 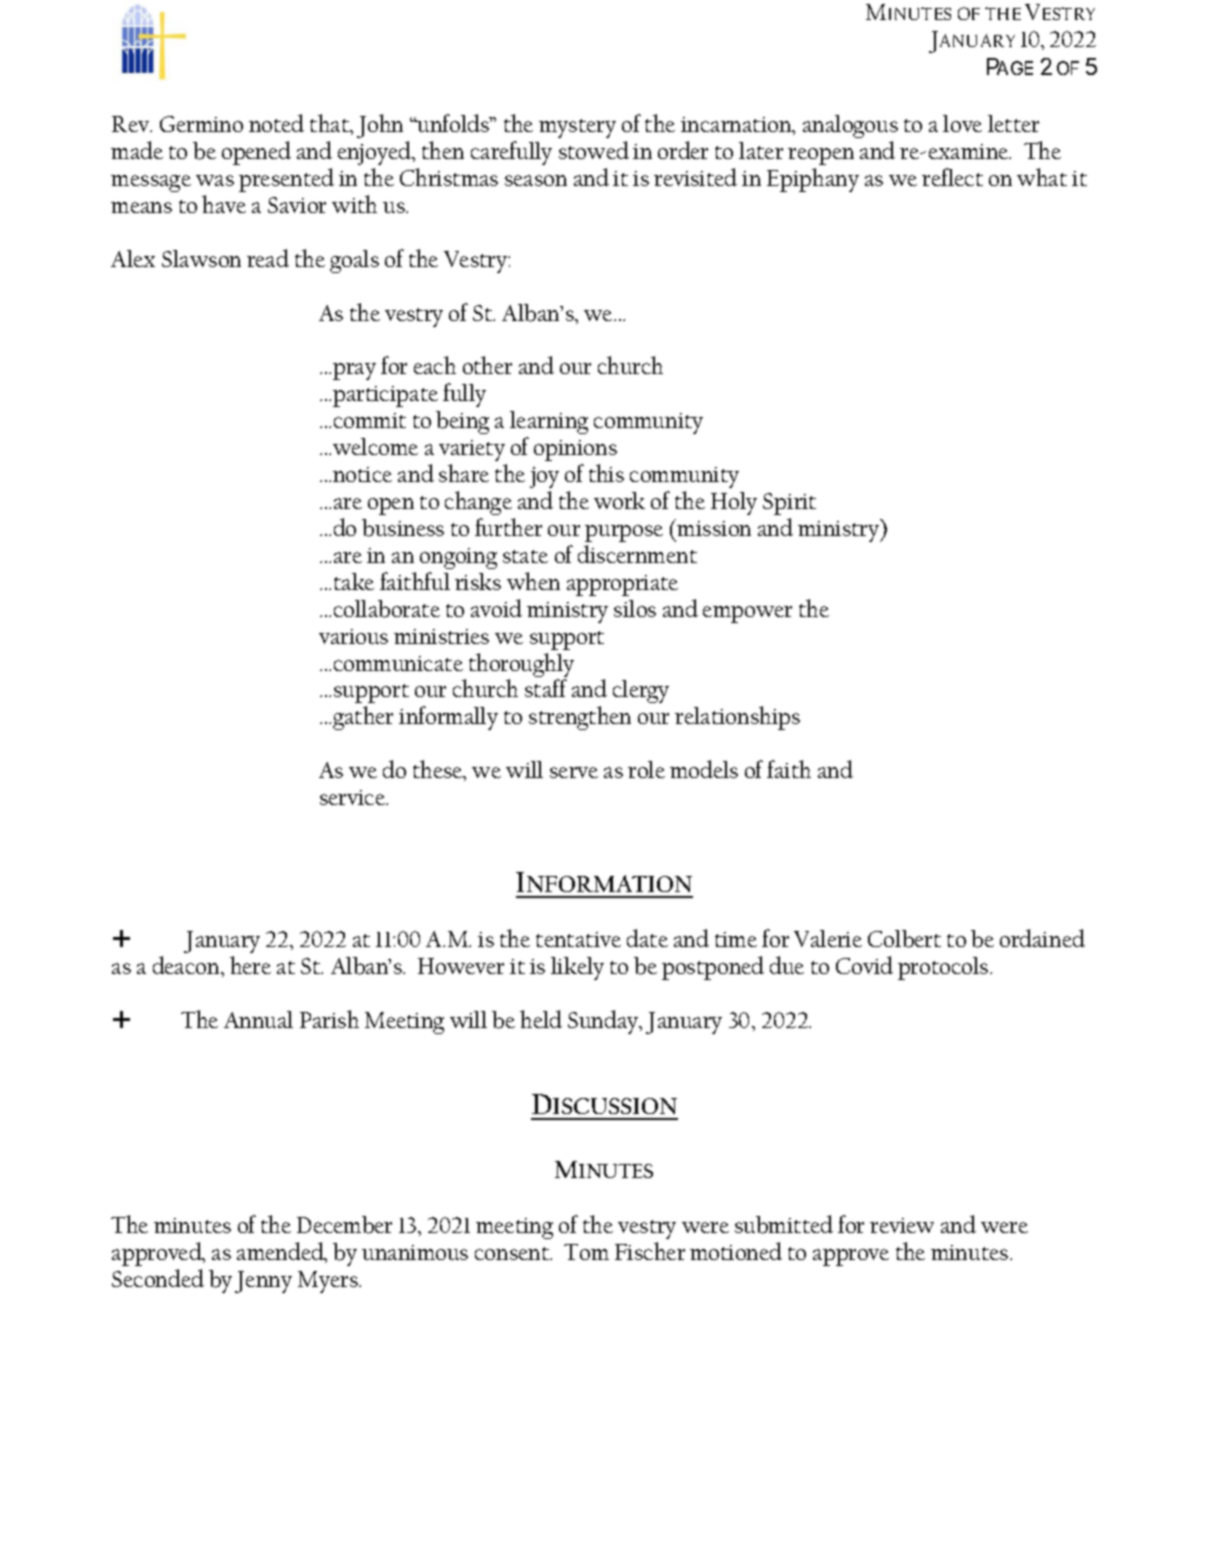 I want to click on was, so click(x=215, y=180).
